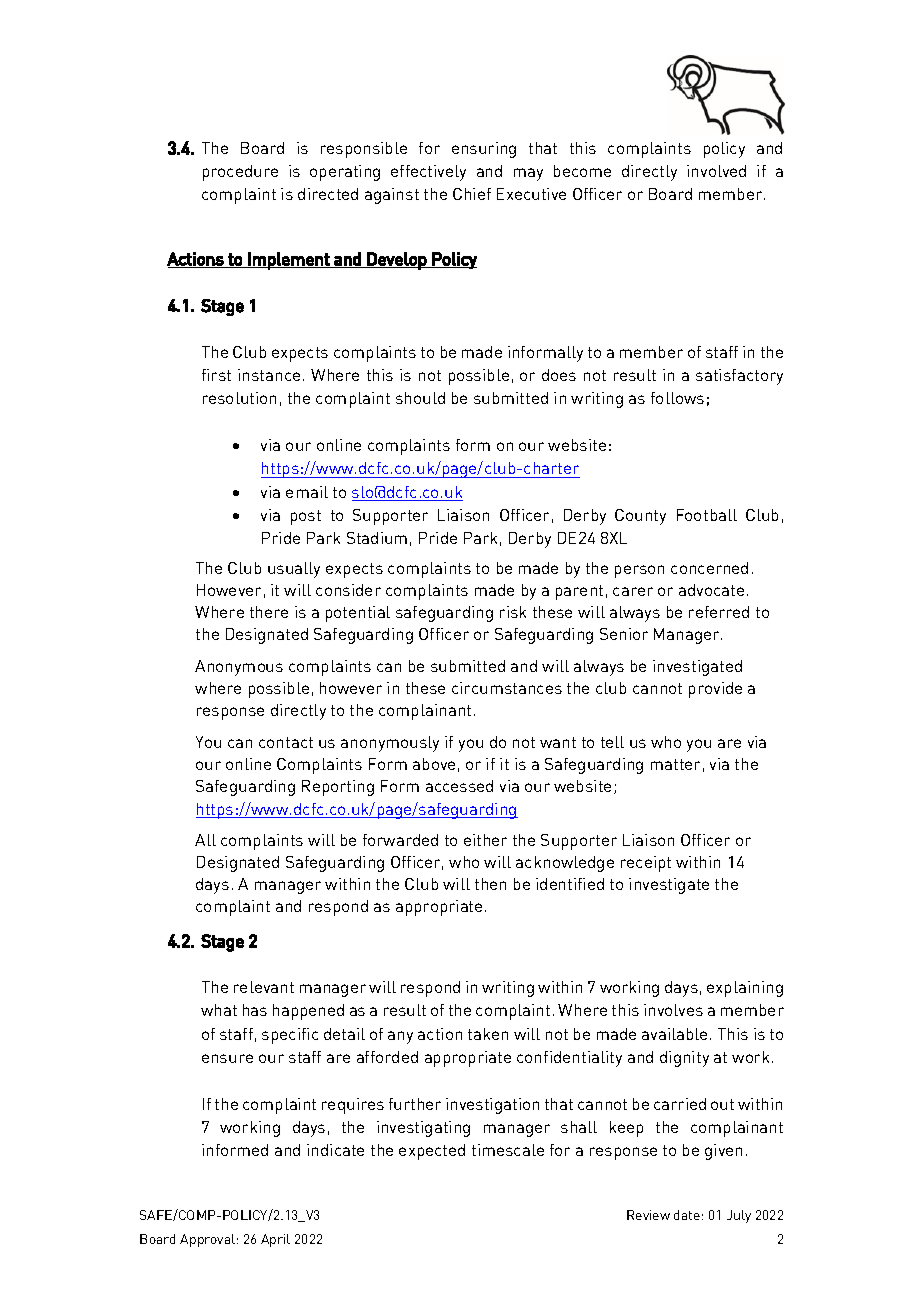 The image size is (924, 1308). Describe the element at coordinates (715, 690) in the screenshot. I see `provide` at that location.
